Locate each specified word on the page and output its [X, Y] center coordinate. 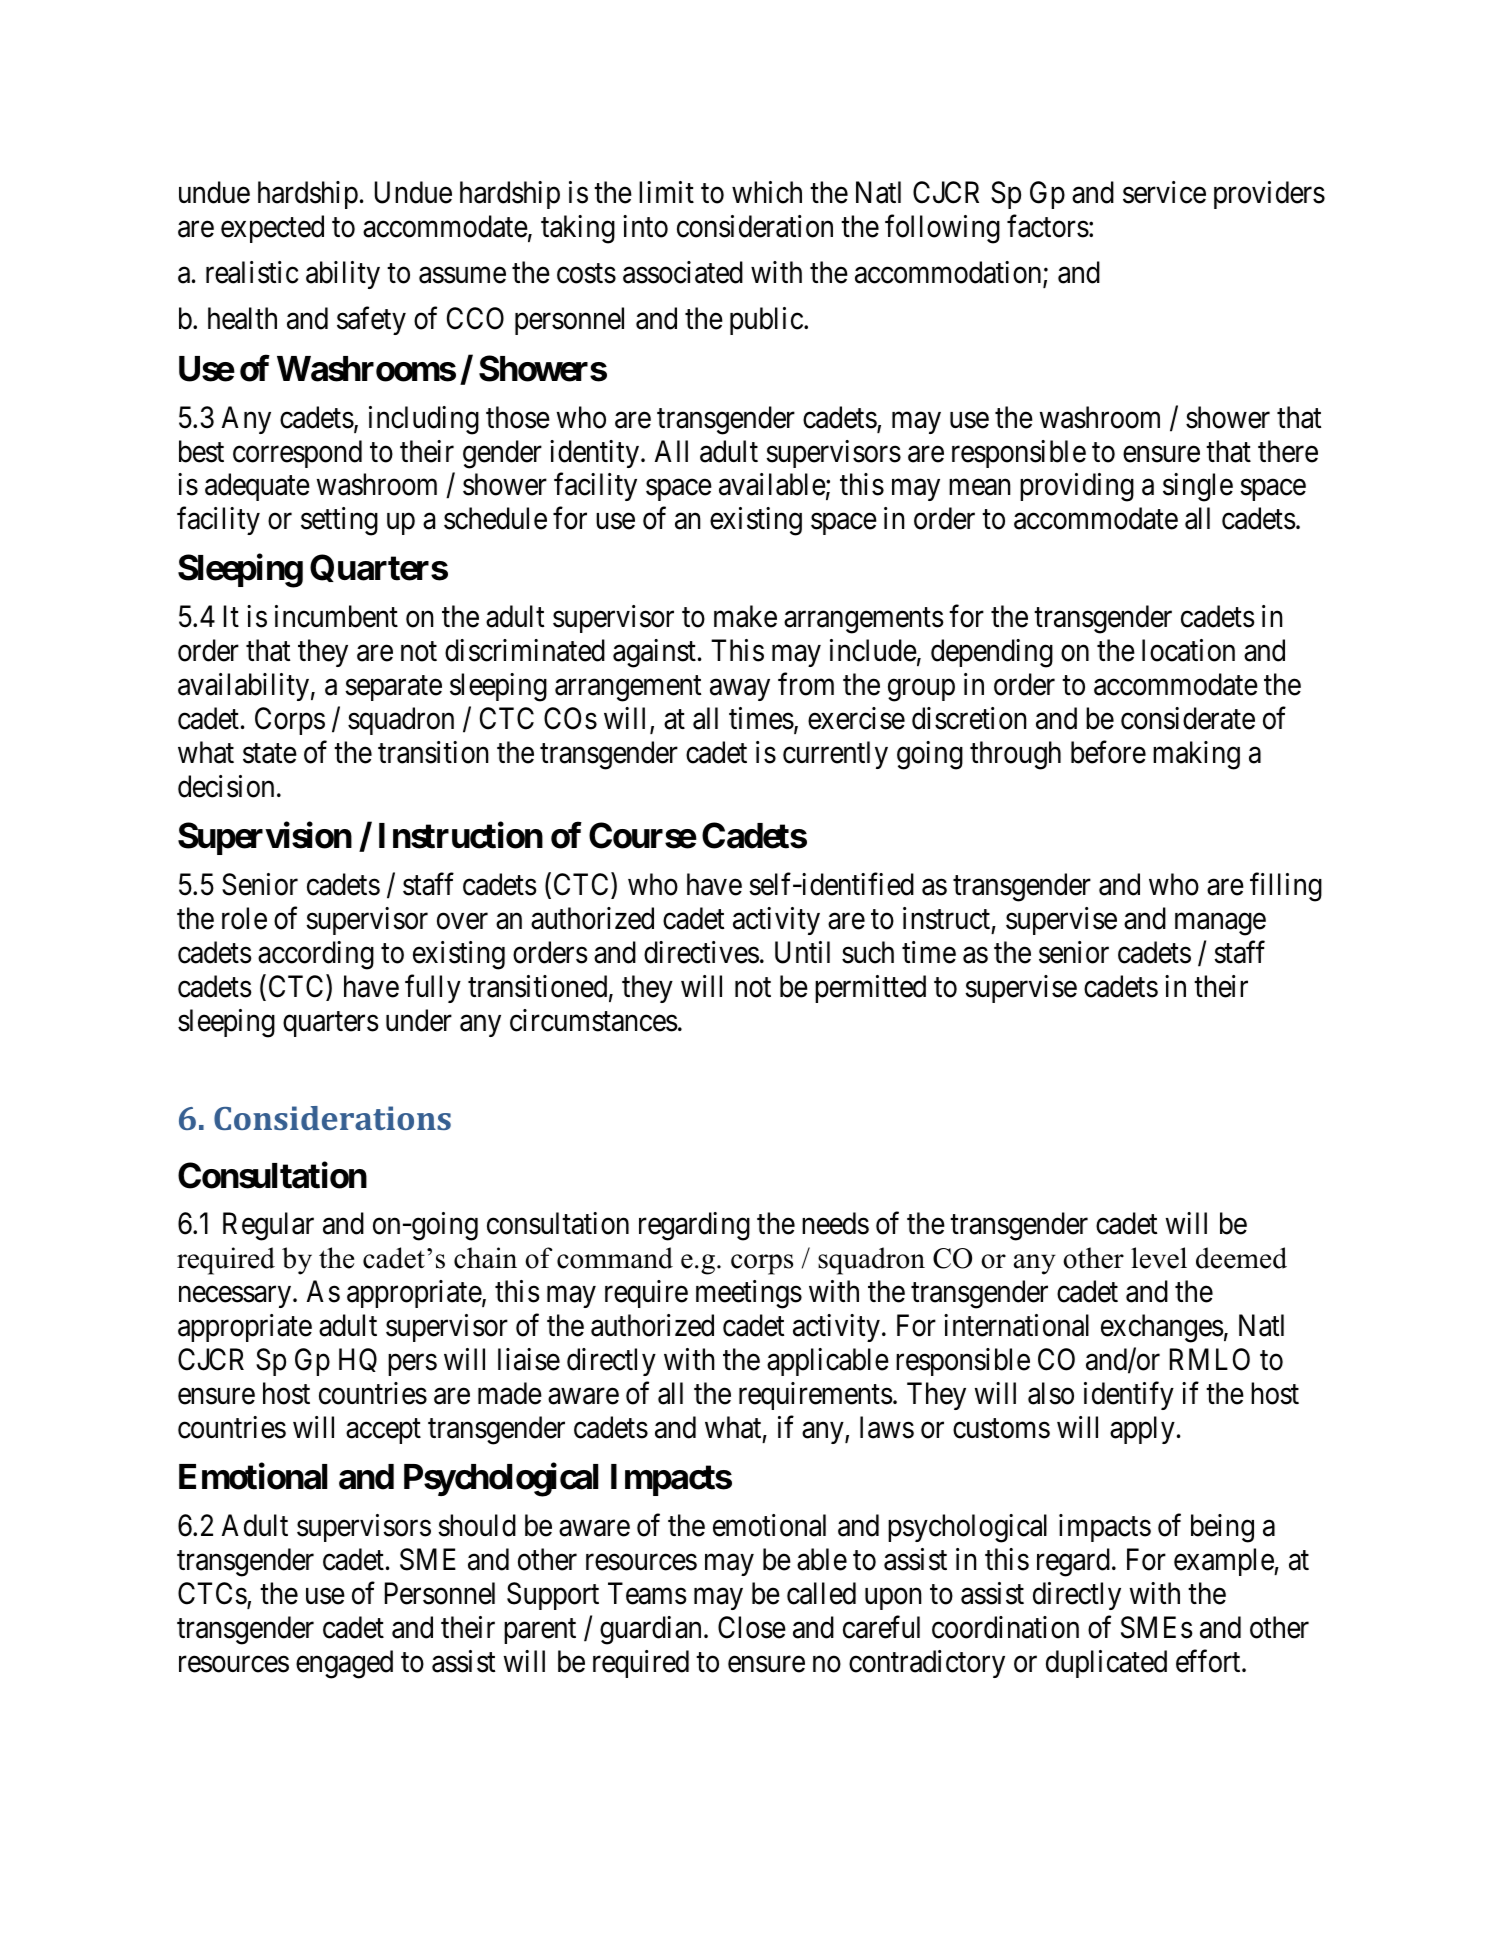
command [615, 1258]
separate [393, 688]
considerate [1188, 718]
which [767, 192]
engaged [344, 1664]
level [1159, 1258]
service [1164, 192]
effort [1209, 1661]
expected [272, 229]
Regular [268, 1226]
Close [752, 1627]
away [740, 690]
